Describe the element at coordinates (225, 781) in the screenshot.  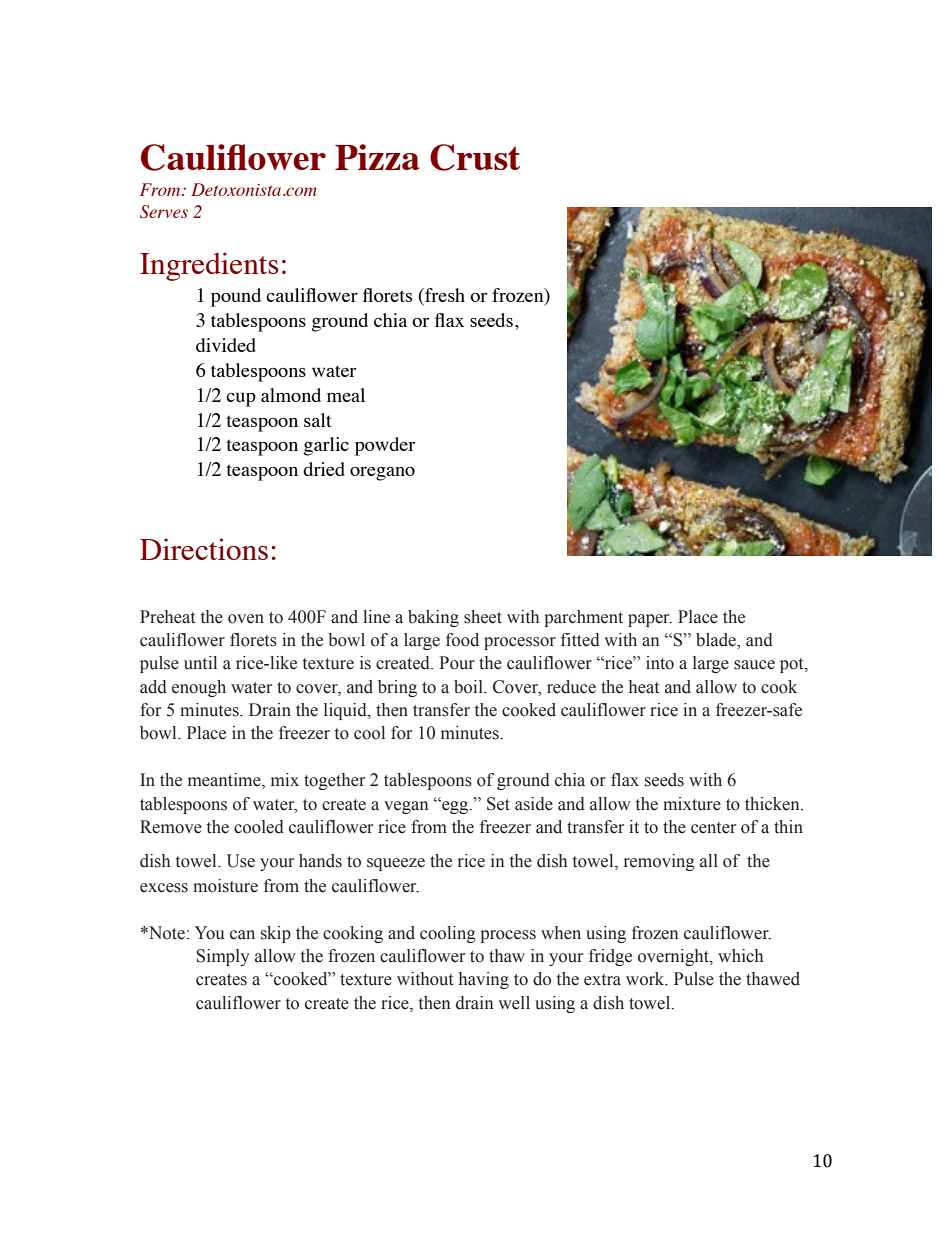
I see `meantime` at that location.
